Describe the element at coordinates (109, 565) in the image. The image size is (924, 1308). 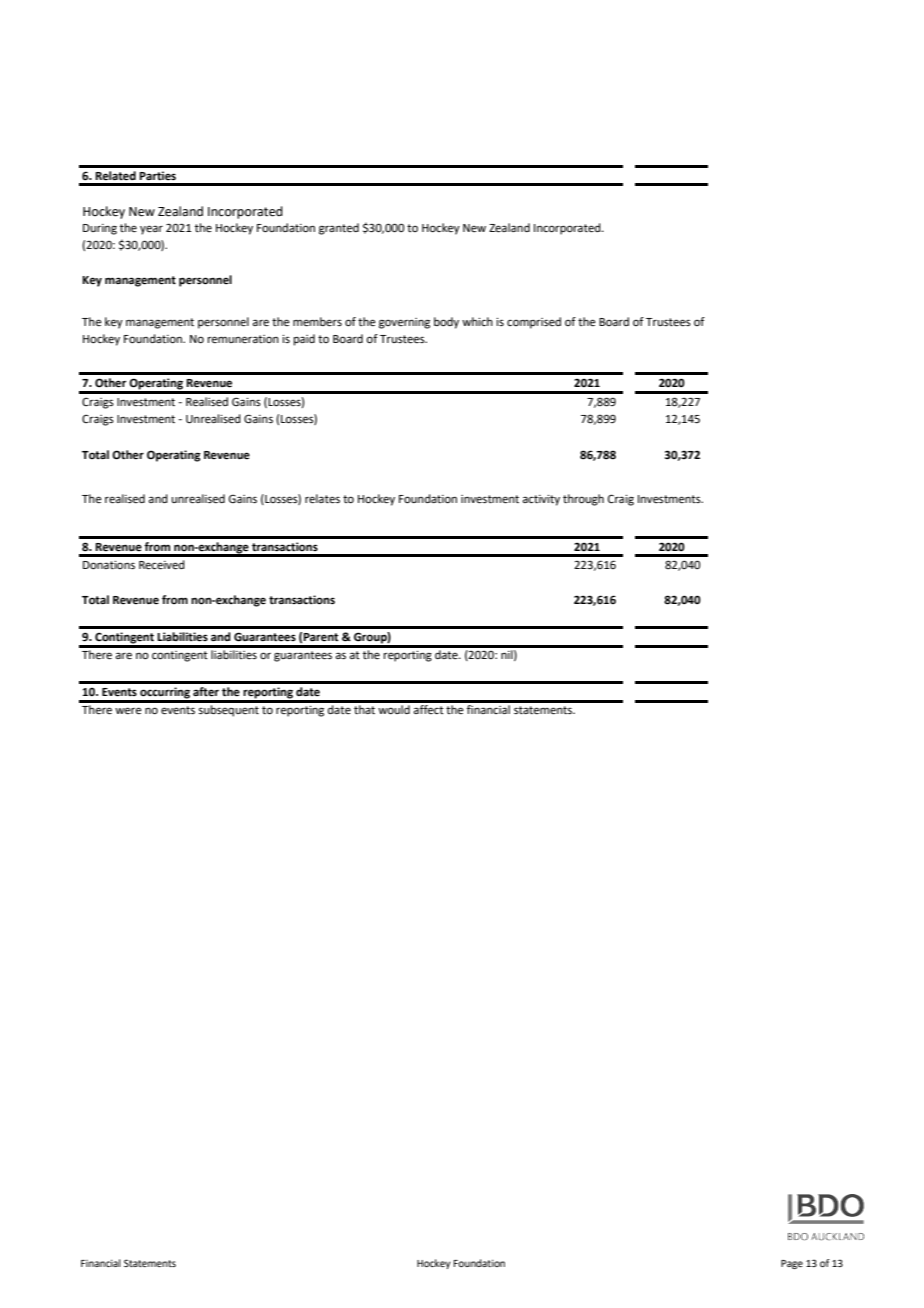
I see `Donations` at that location.
